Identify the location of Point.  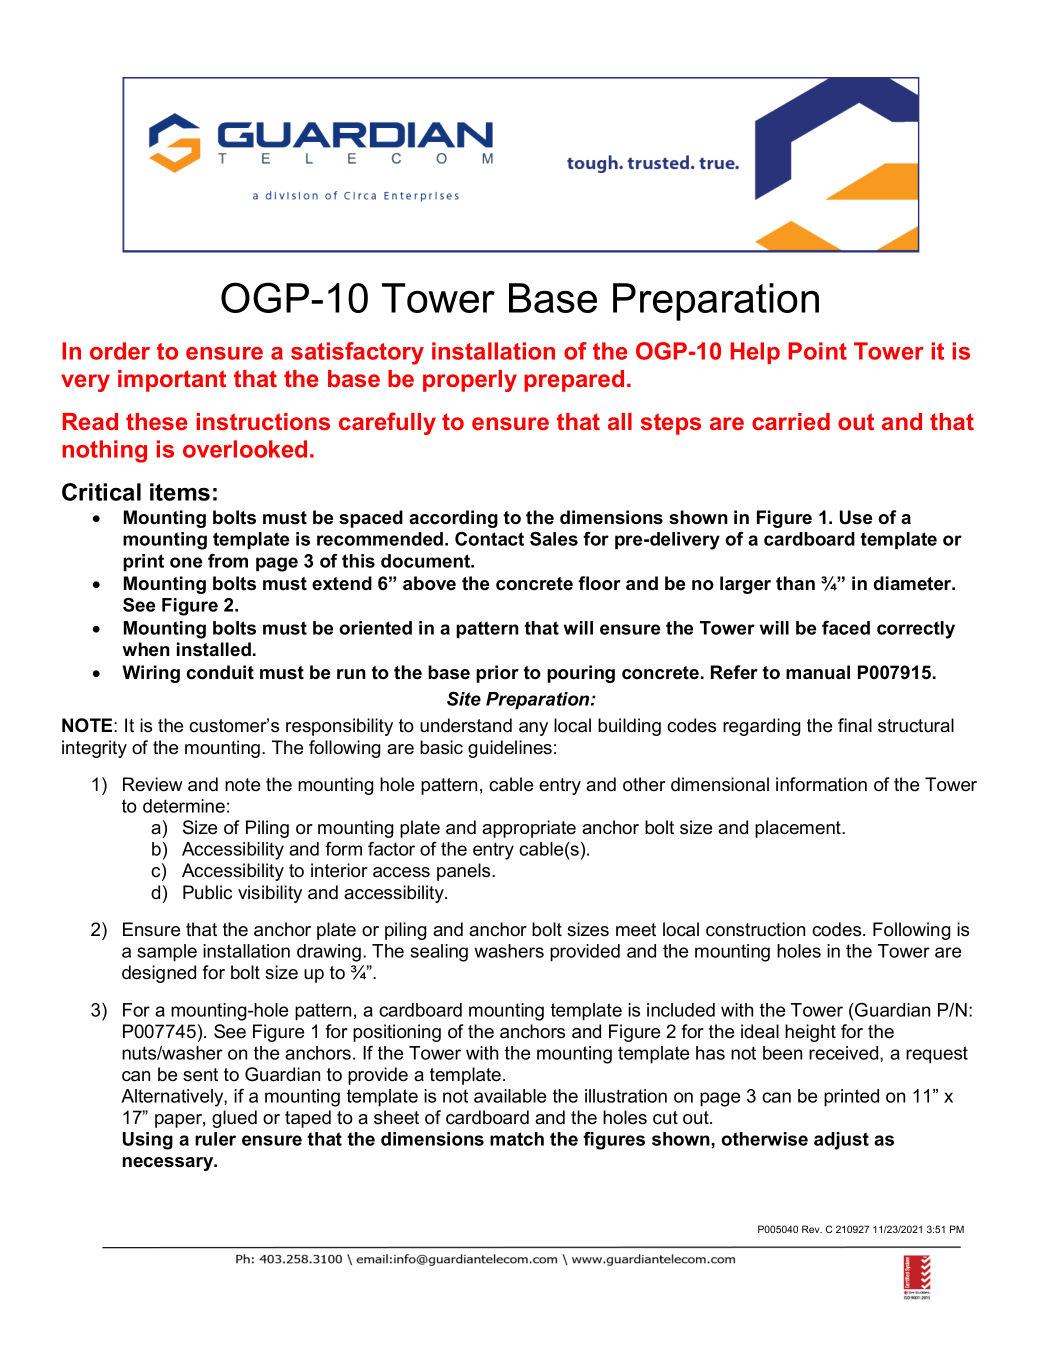
(818, 351).
